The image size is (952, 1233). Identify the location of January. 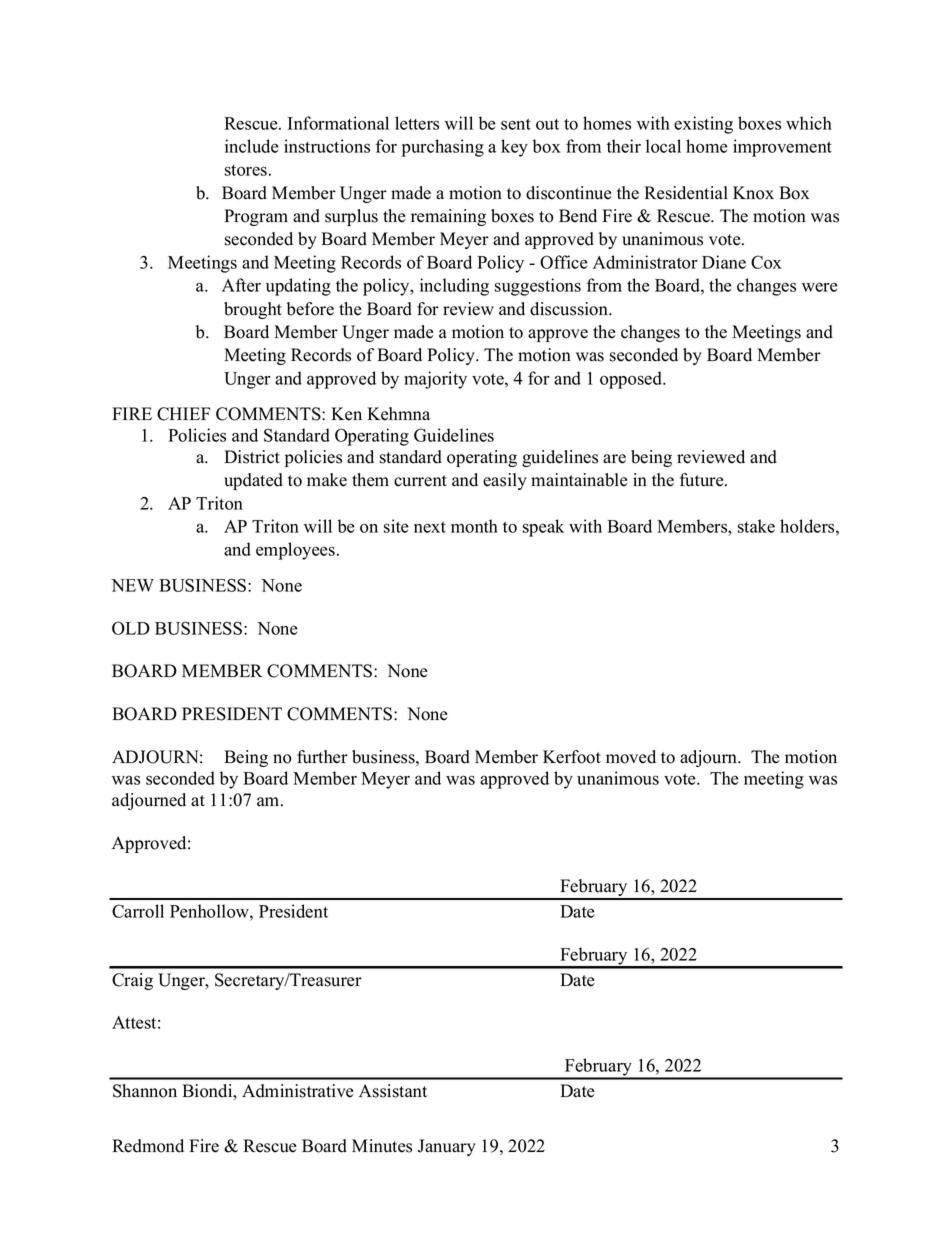
(447, 1147).
